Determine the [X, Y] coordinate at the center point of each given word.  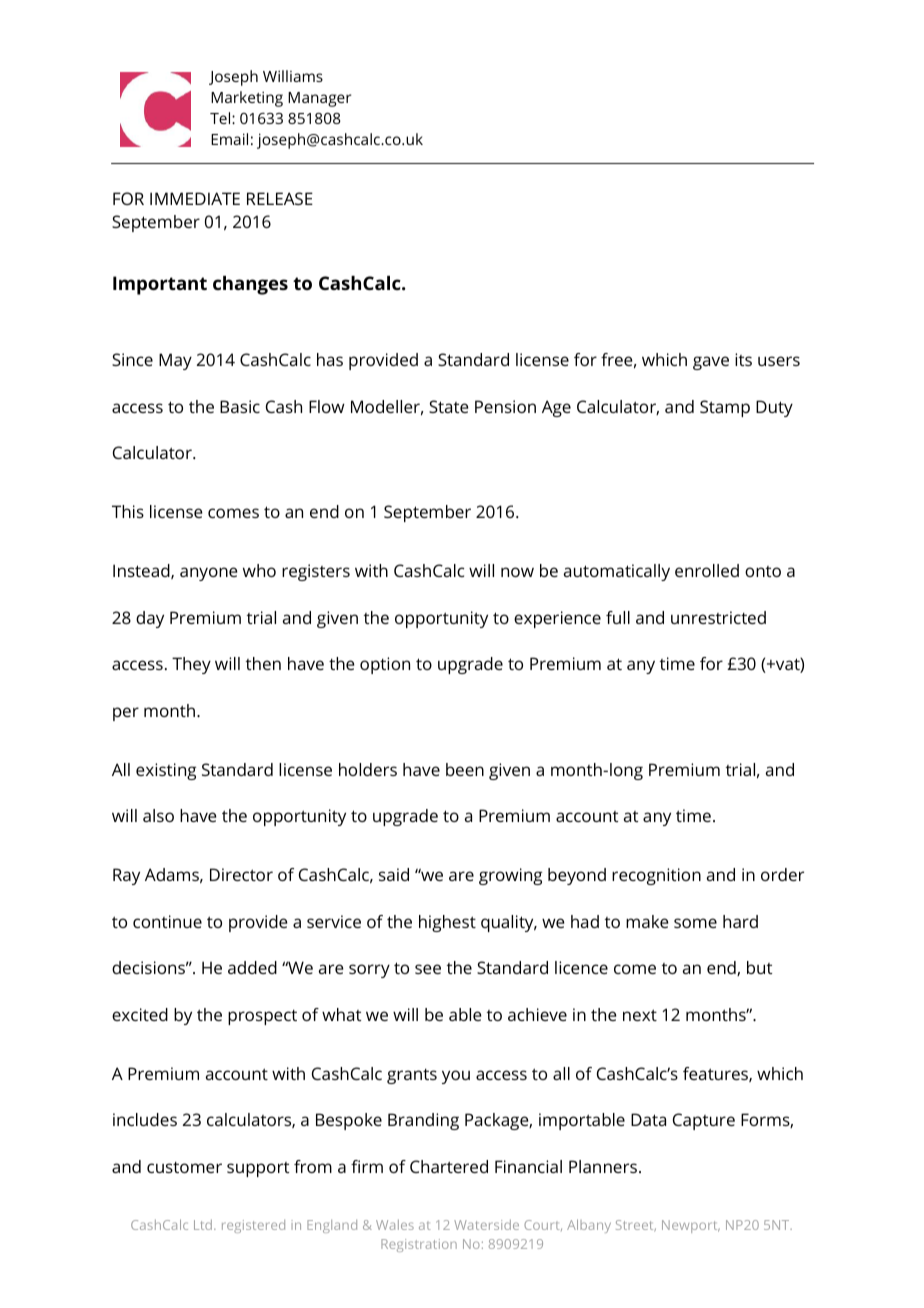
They [191, 665]
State [449, 406]
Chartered [449, 1166]
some [695, 923]
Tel [221, 118]
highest [447, 923]
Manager [319, 99]
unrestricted [718, 617]
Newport [691, 1226]
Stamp [725, 408]
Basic [240, 406]
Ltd [204, 1225]
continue [167, 921]
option [385, 665]
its [743, 359]
